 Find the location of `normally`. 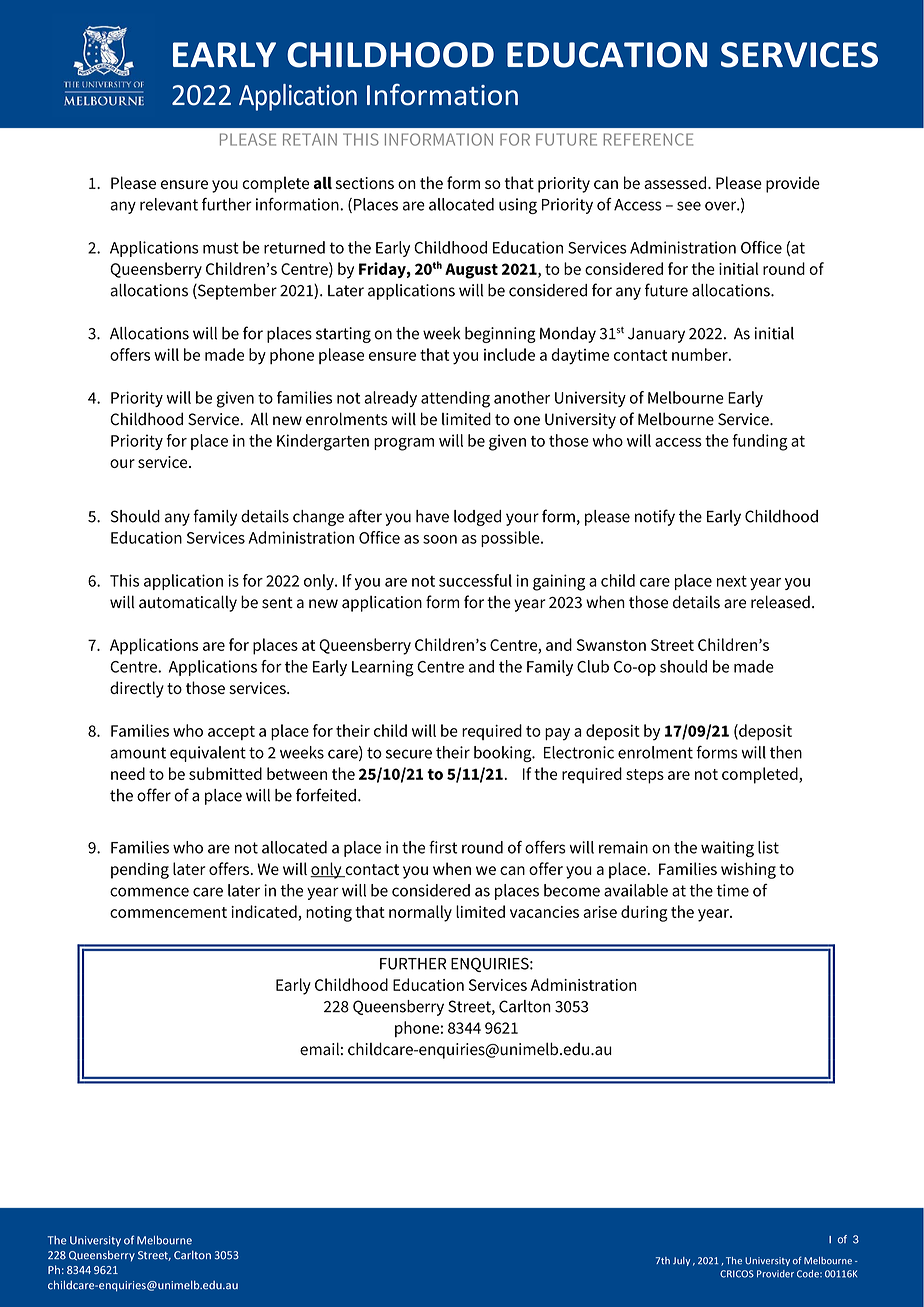

normally is located at coordinates (420, 913).
